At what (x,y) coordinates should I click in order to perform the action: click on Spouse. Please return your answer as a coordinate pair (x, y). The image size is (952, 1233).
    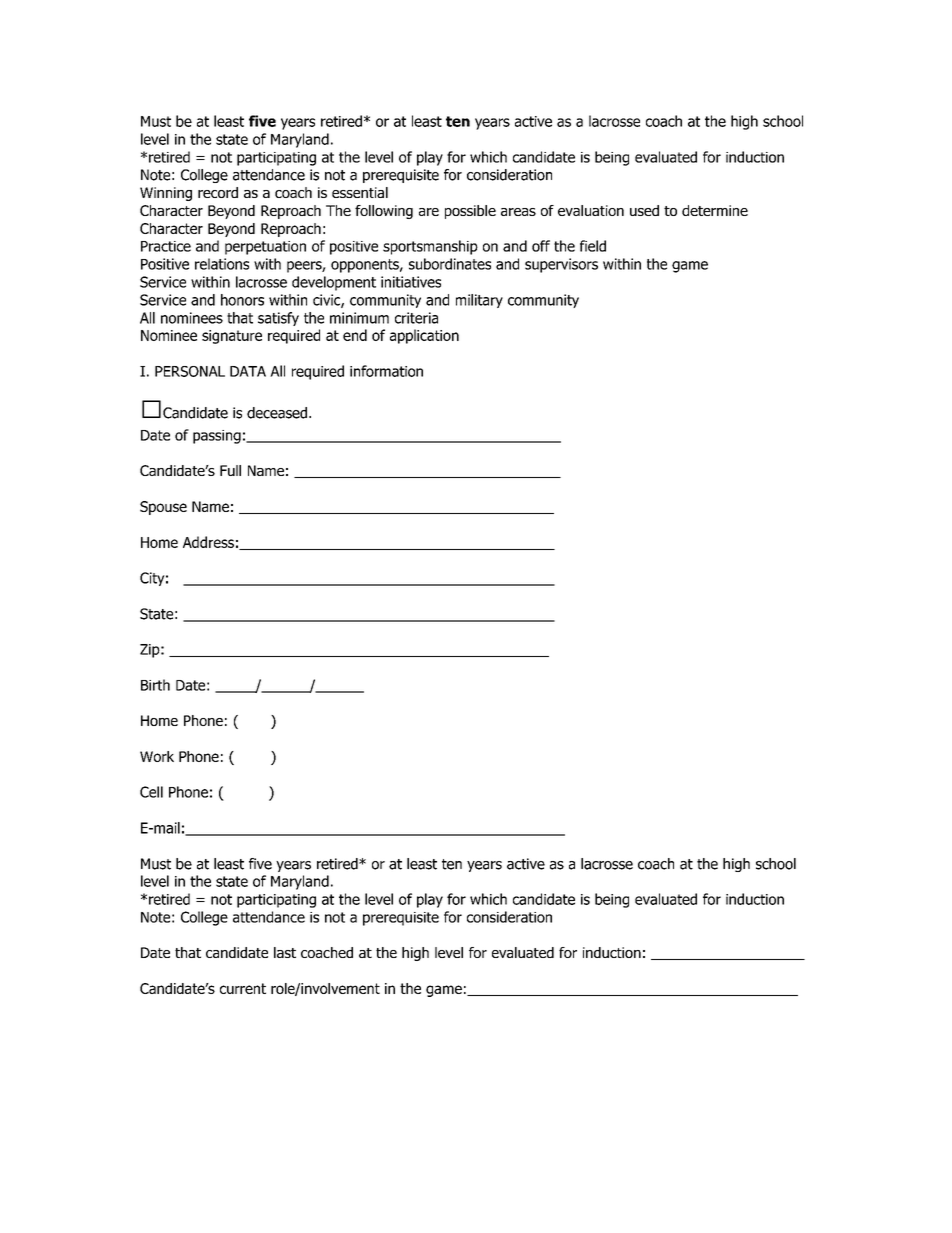
    Looking at the image, I should click on (163, 508).
